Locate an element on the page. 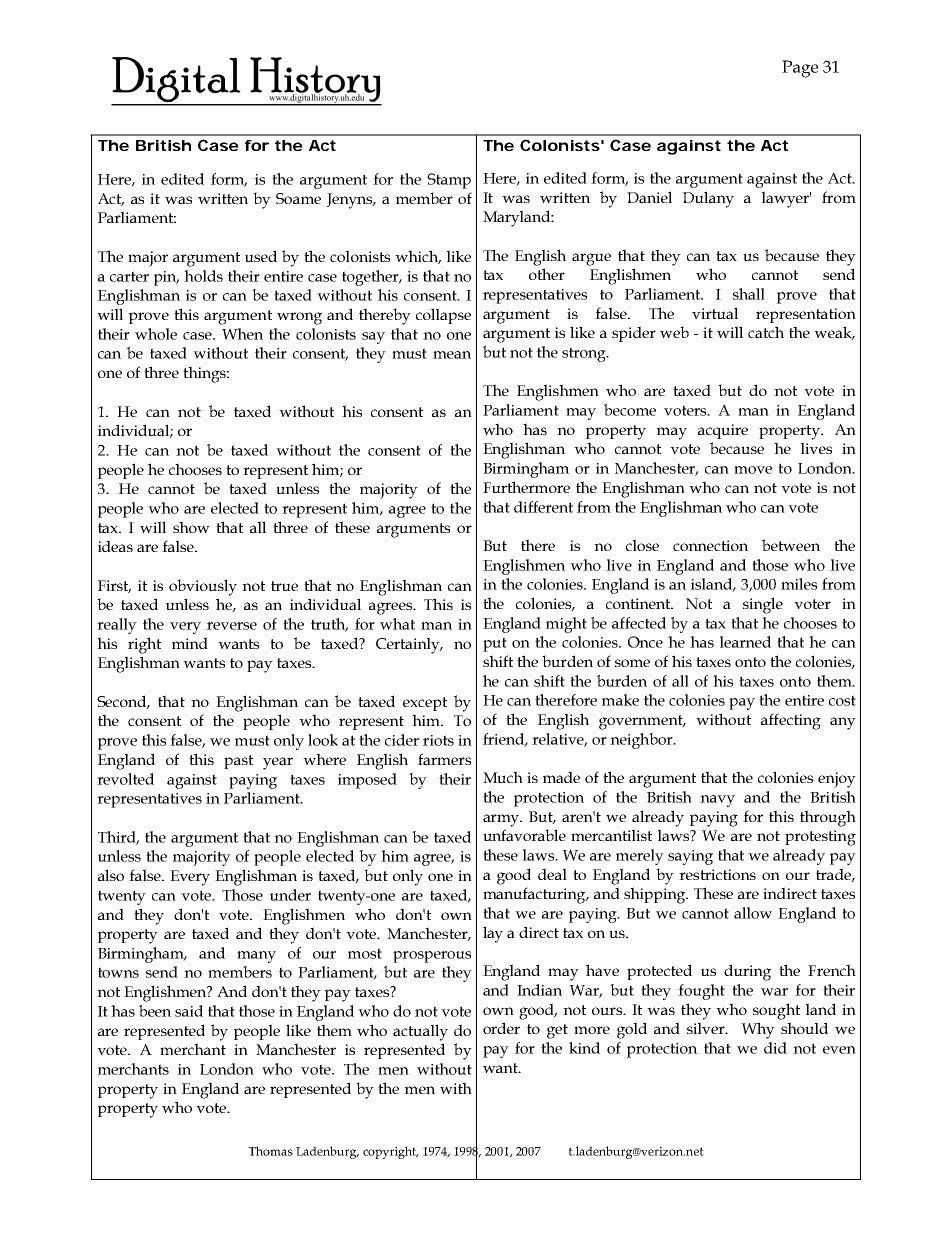  different is located at coordinates (543, 507).
